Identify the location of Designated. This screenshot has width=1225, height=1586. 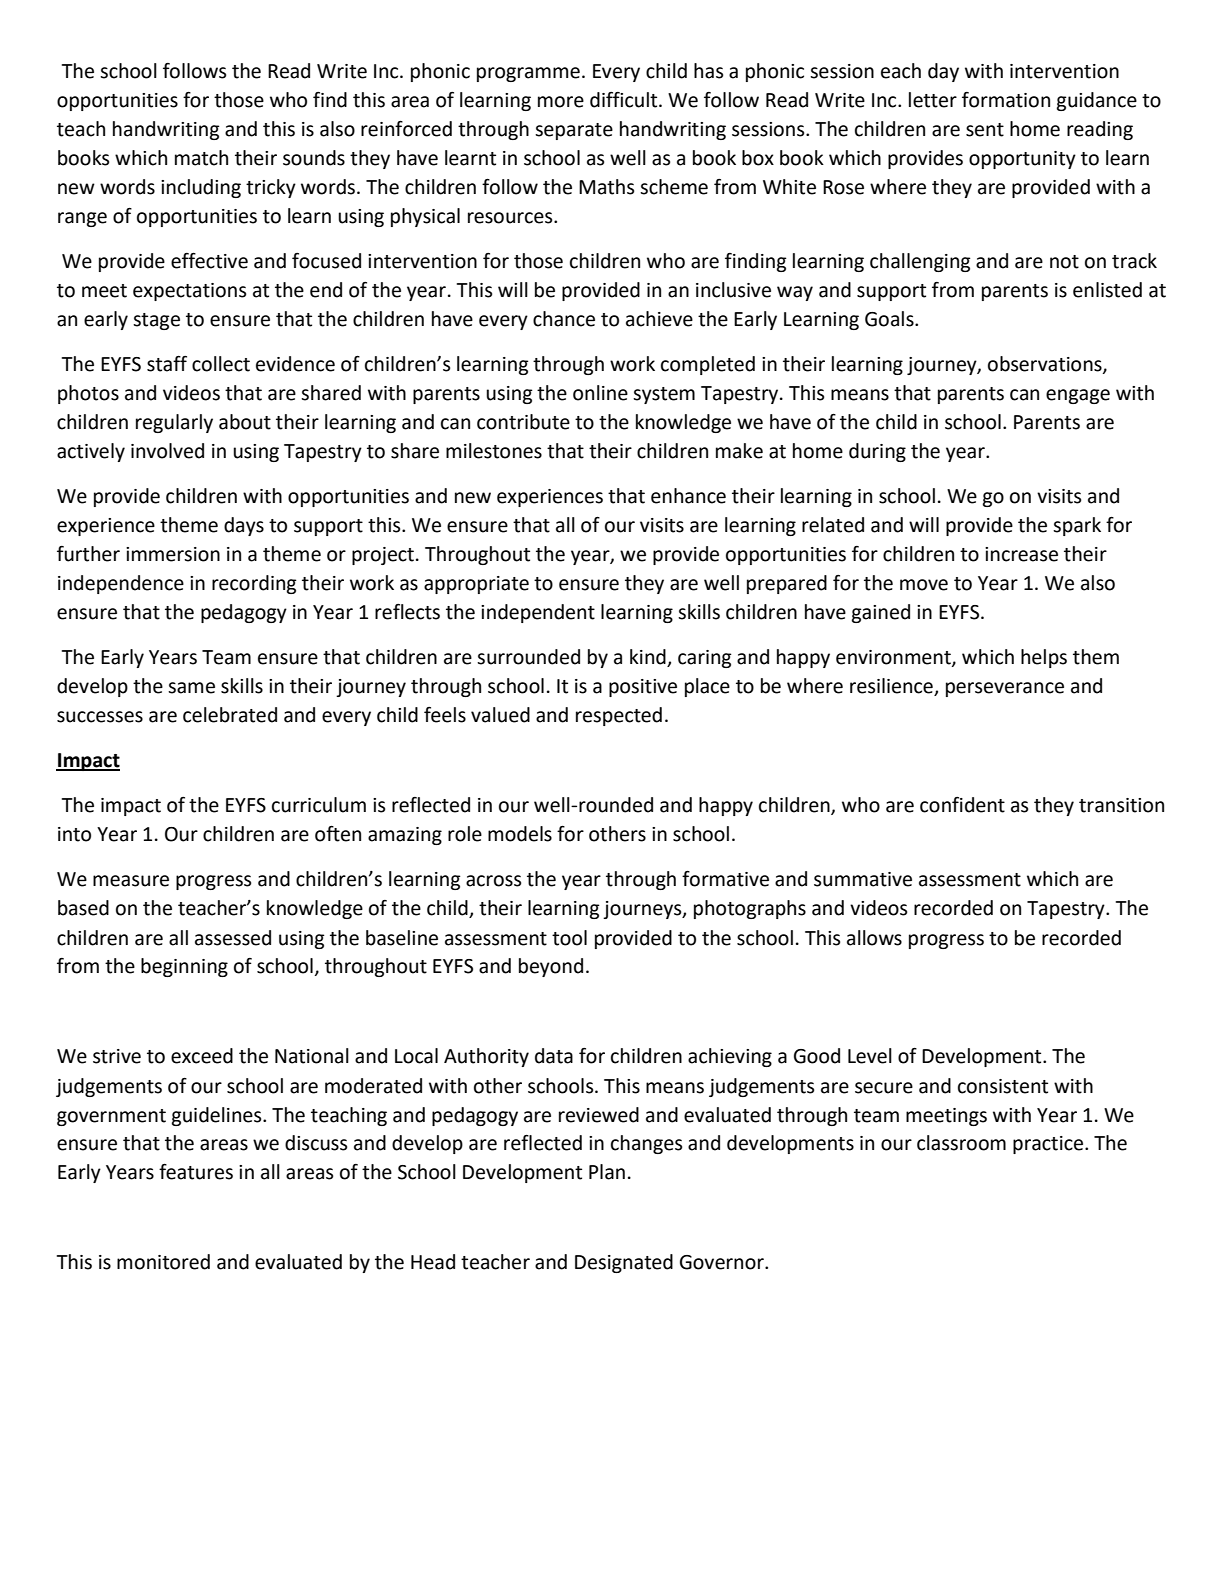
(624, 1263).
